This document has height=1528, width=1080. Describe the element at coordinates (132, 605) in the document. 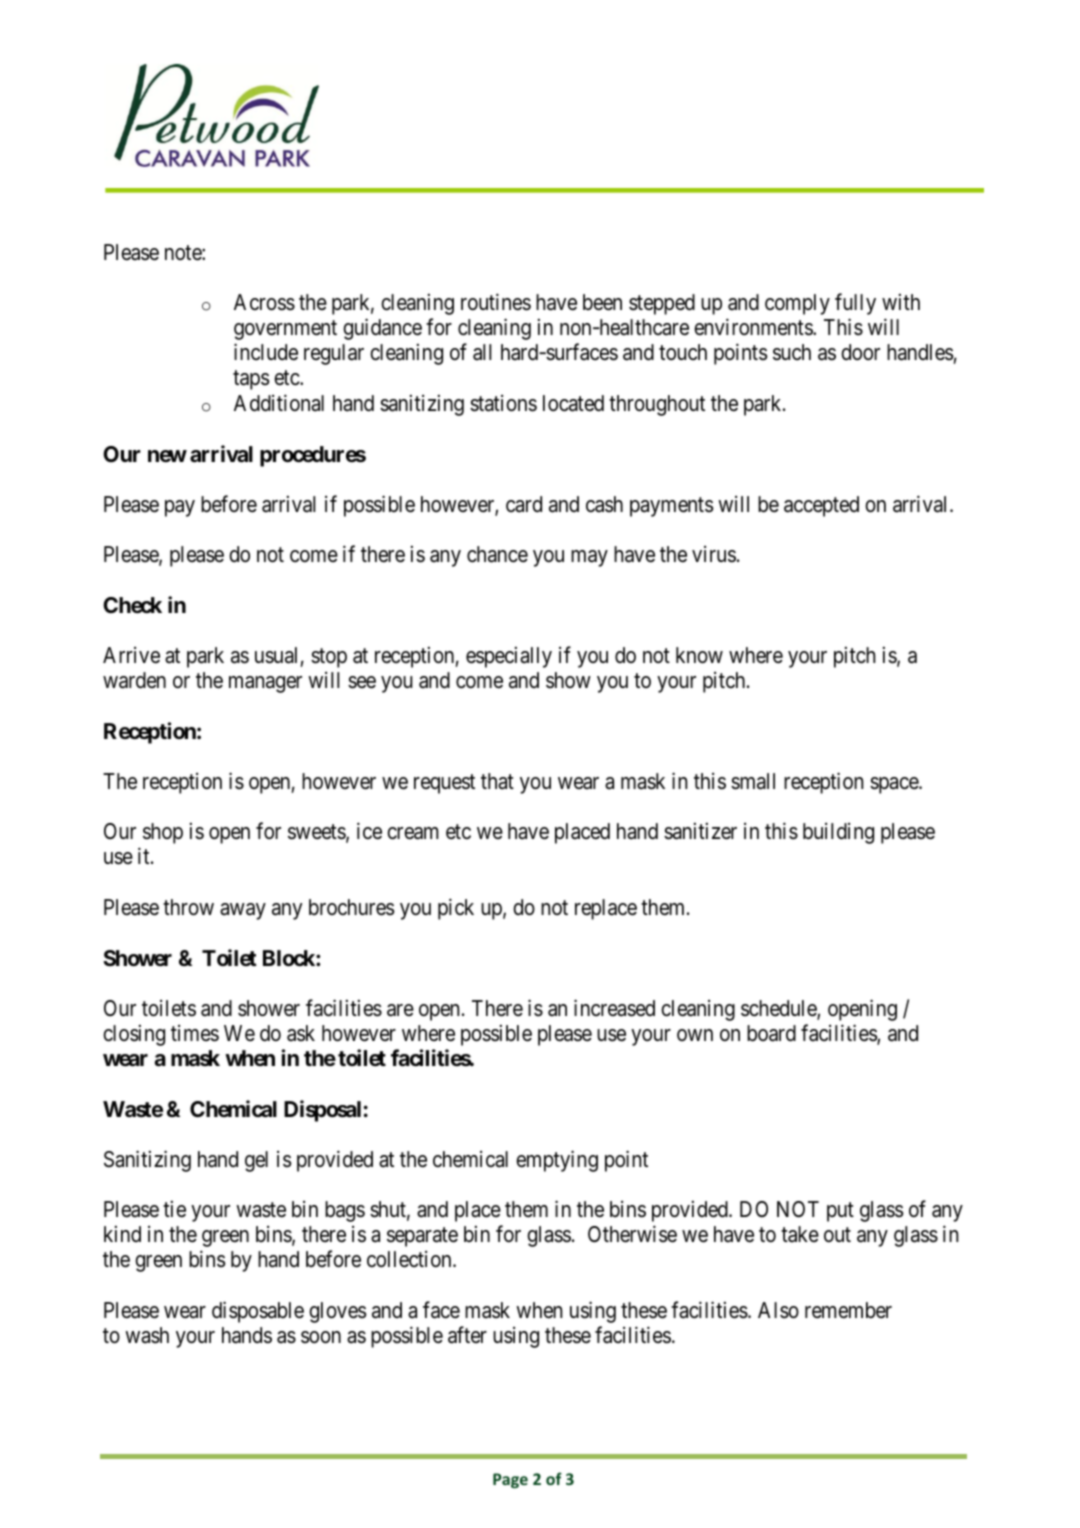

I see `Check` at that location.
